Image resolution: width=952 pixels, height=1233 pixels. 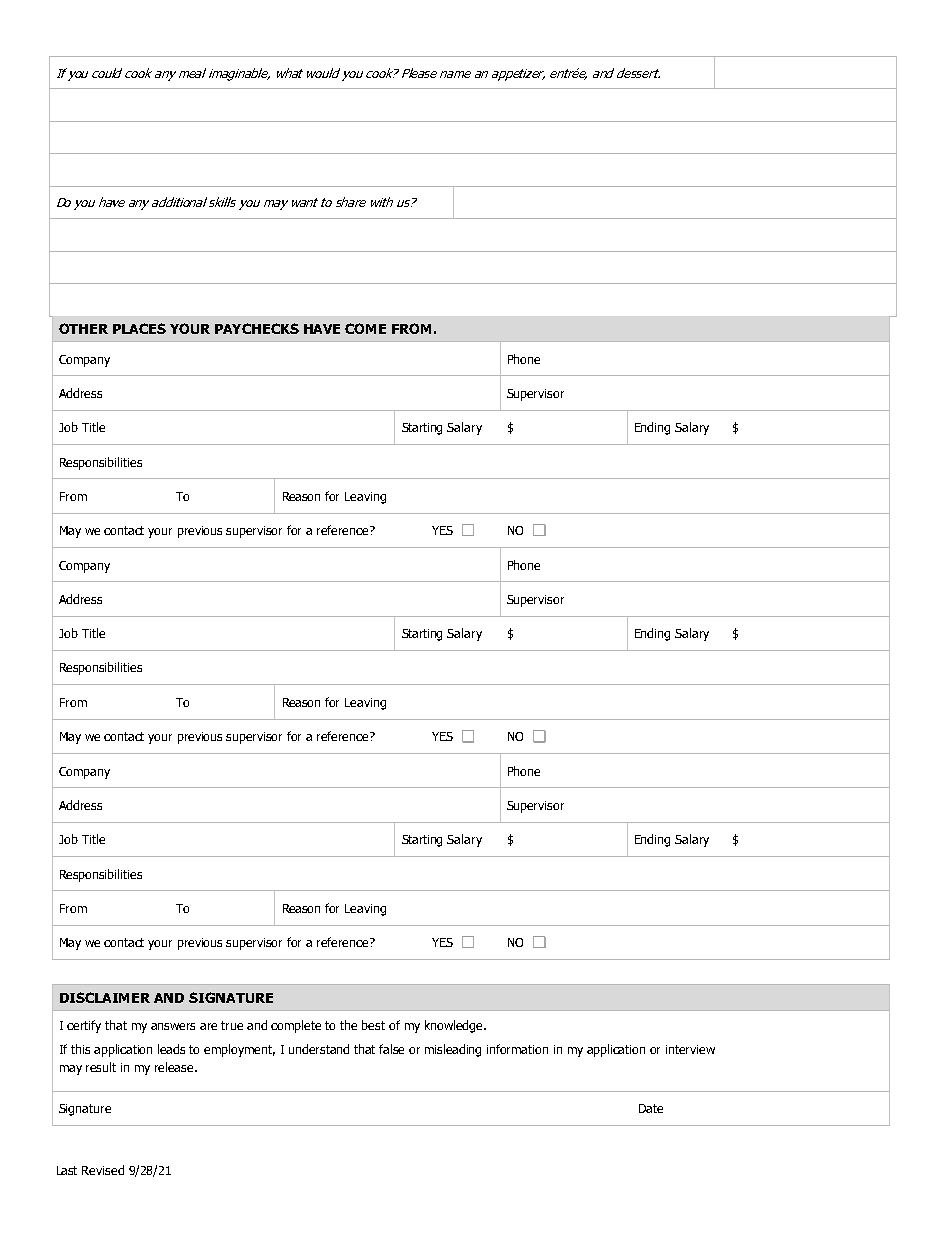 I want to click on PAYCHECKS, so click(x=257, y=328).
